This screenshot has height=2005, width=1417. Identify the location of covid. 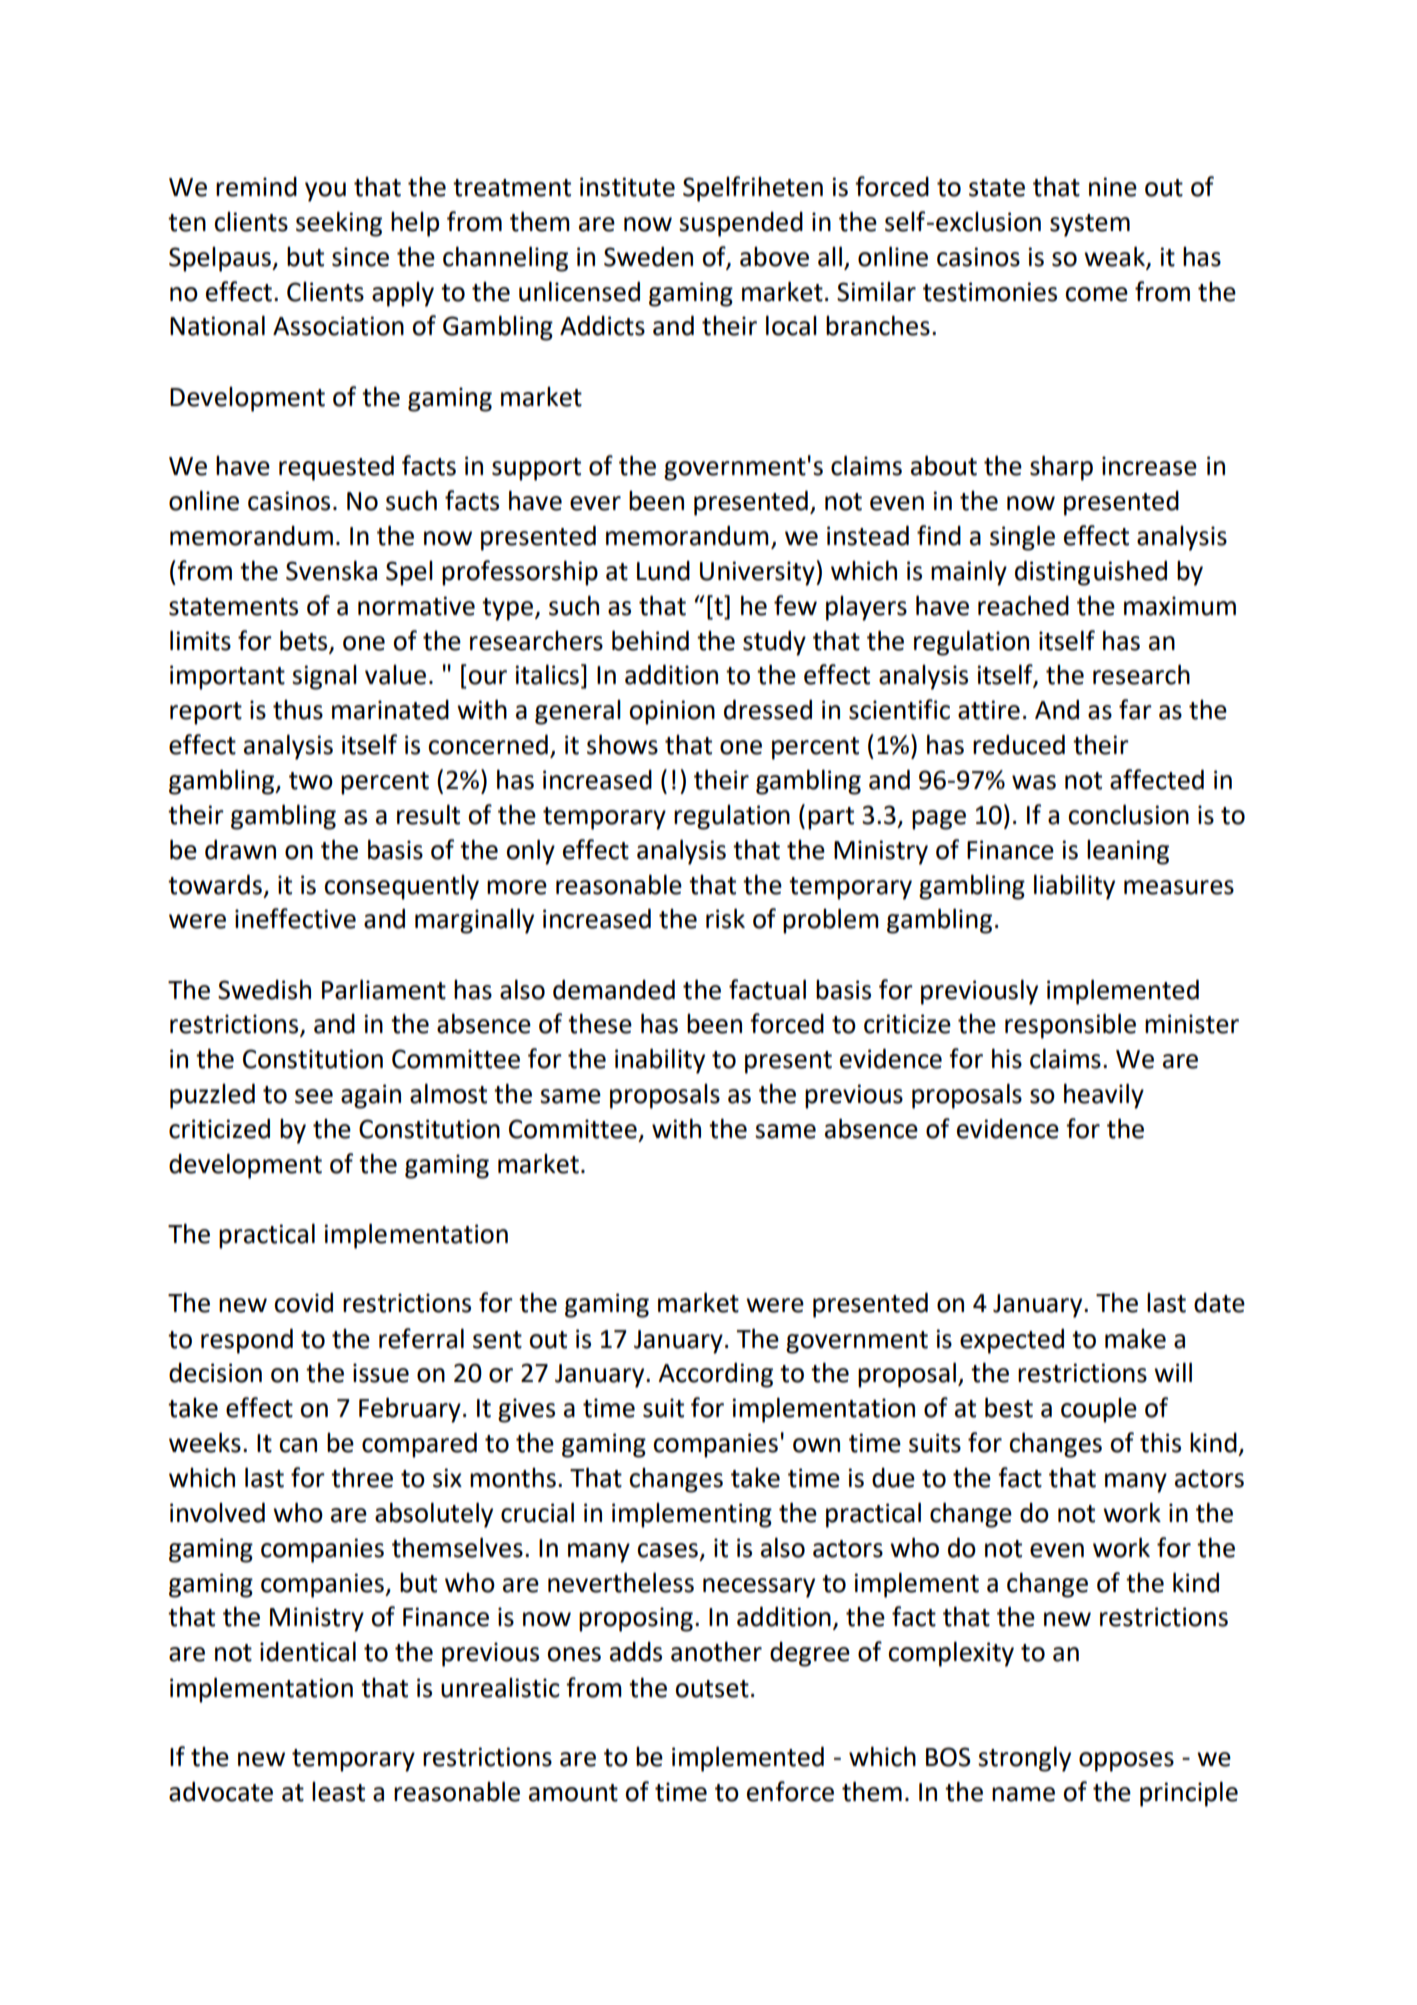
(303, 1302).
